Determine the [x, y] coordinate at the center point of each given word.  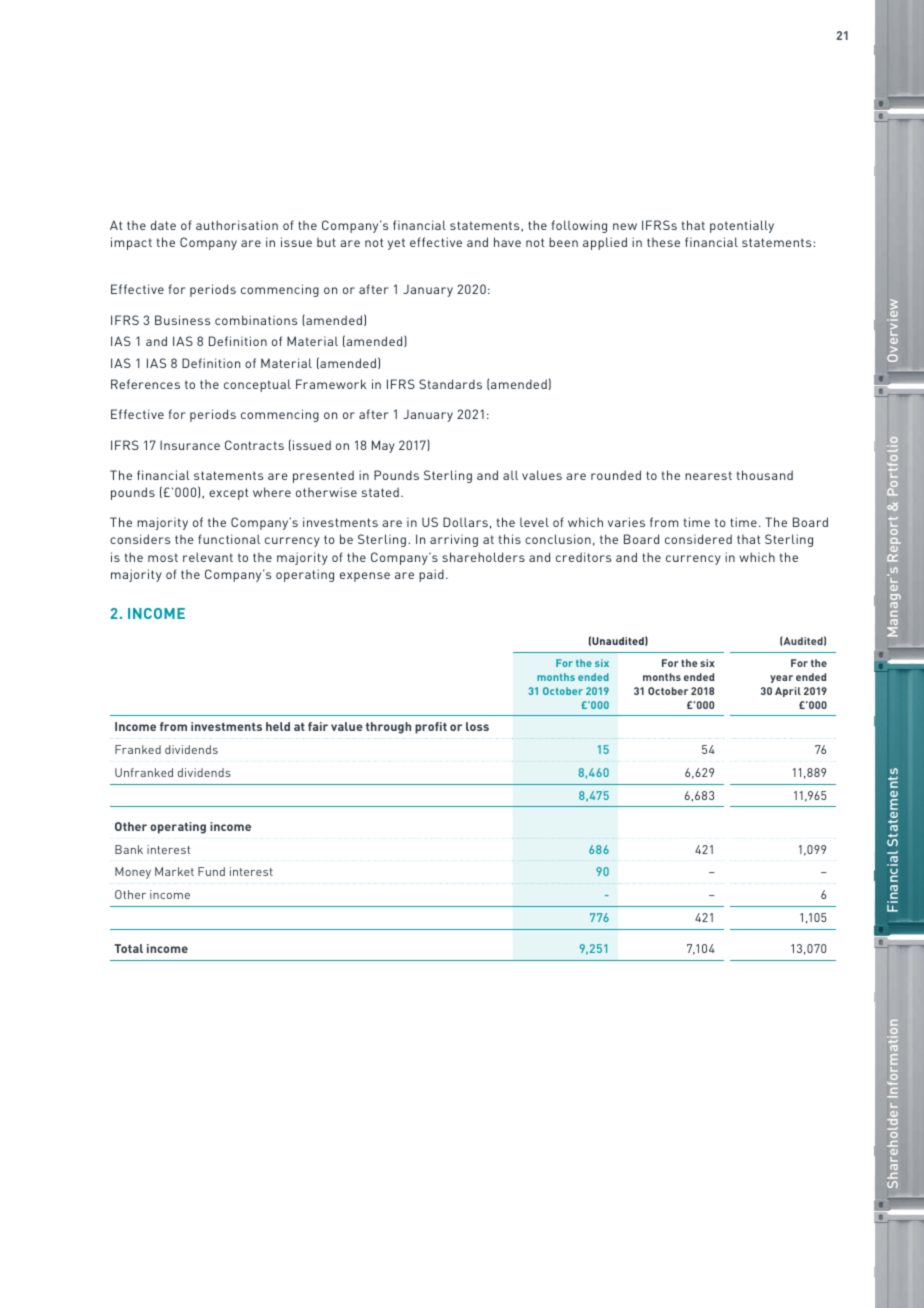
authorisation [237, 225]
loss [477, 726]
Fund [211, 871]
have [507, 242]
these [663, 242]
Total [128, 948]
